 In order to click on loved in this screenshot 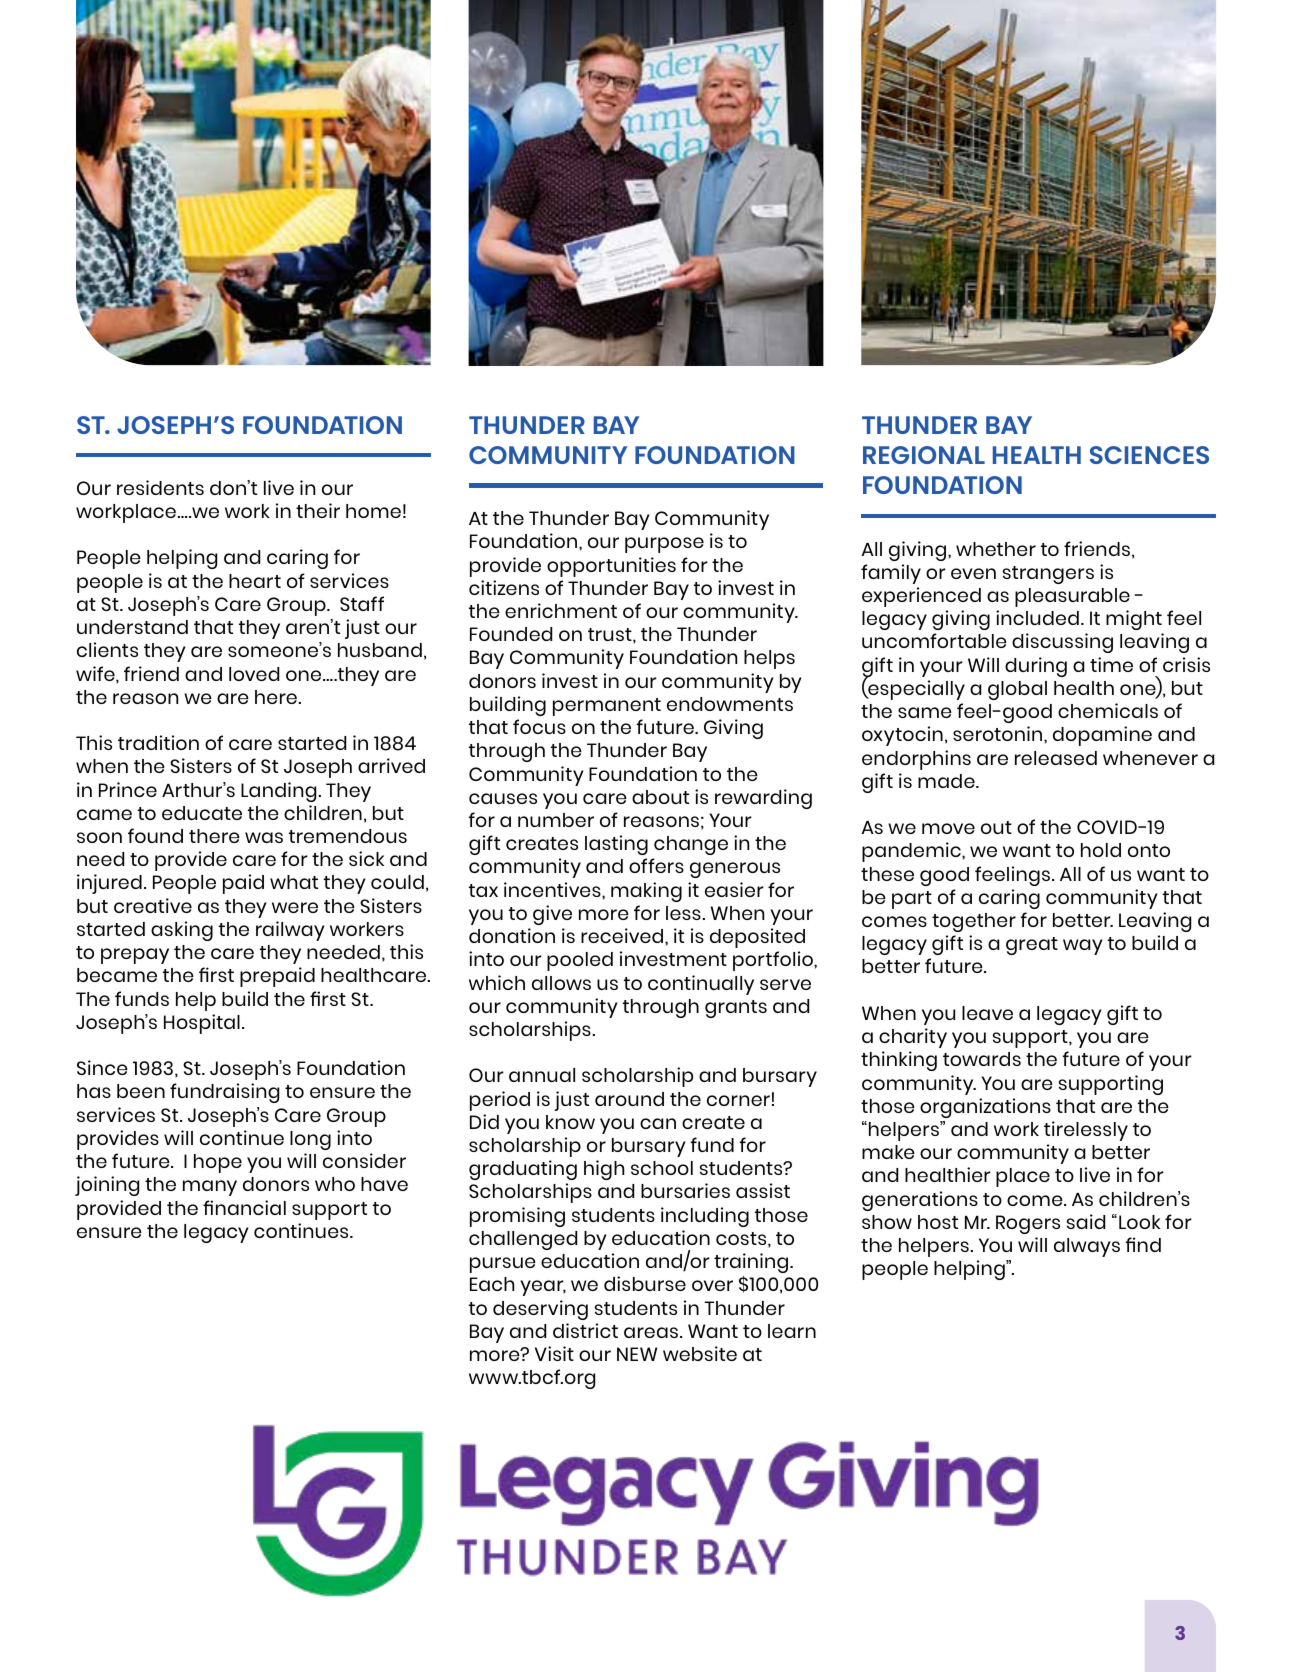, I will do `click(254, 674)`.
